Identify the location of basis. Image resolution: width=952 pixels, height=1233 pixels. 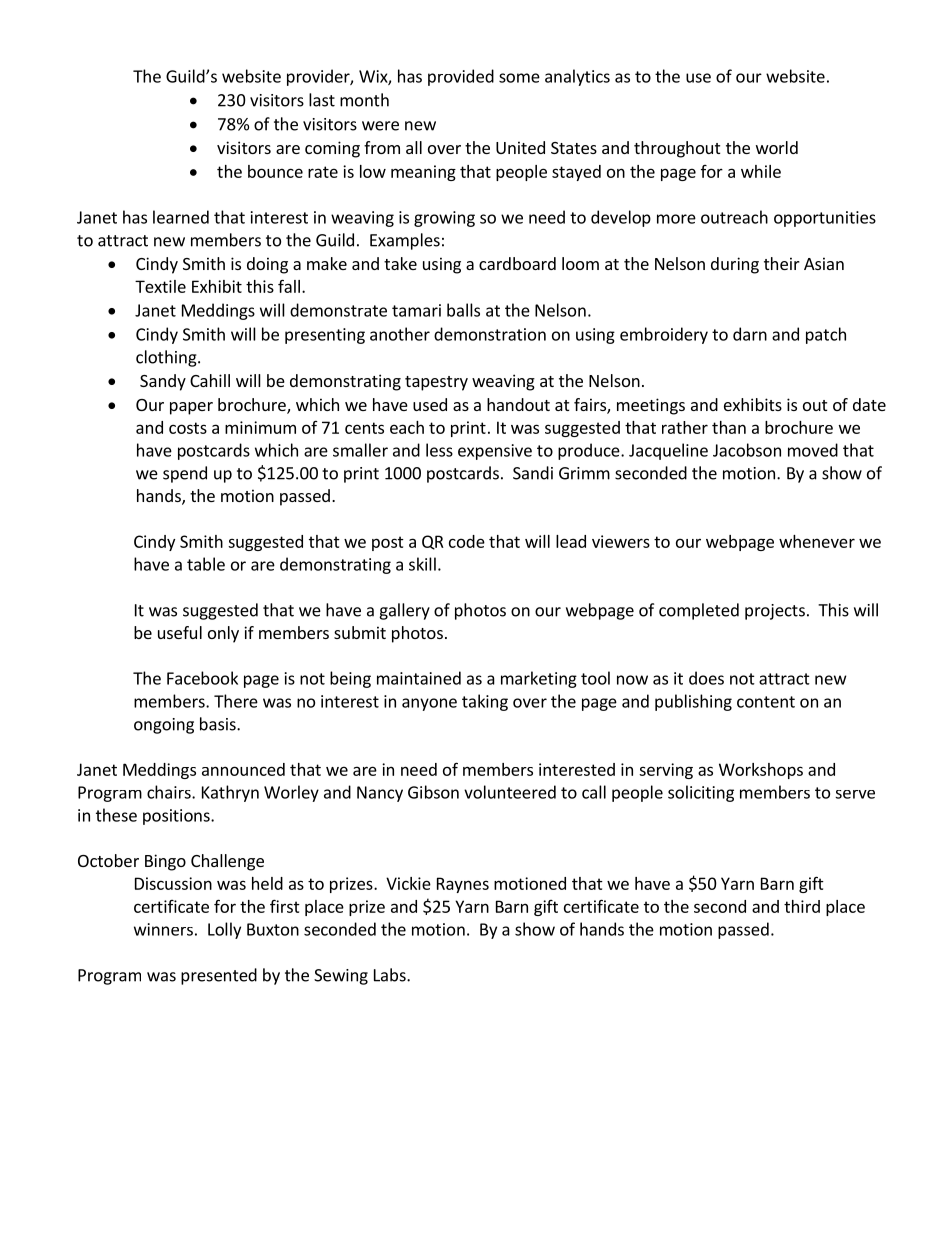
(219, 724).
